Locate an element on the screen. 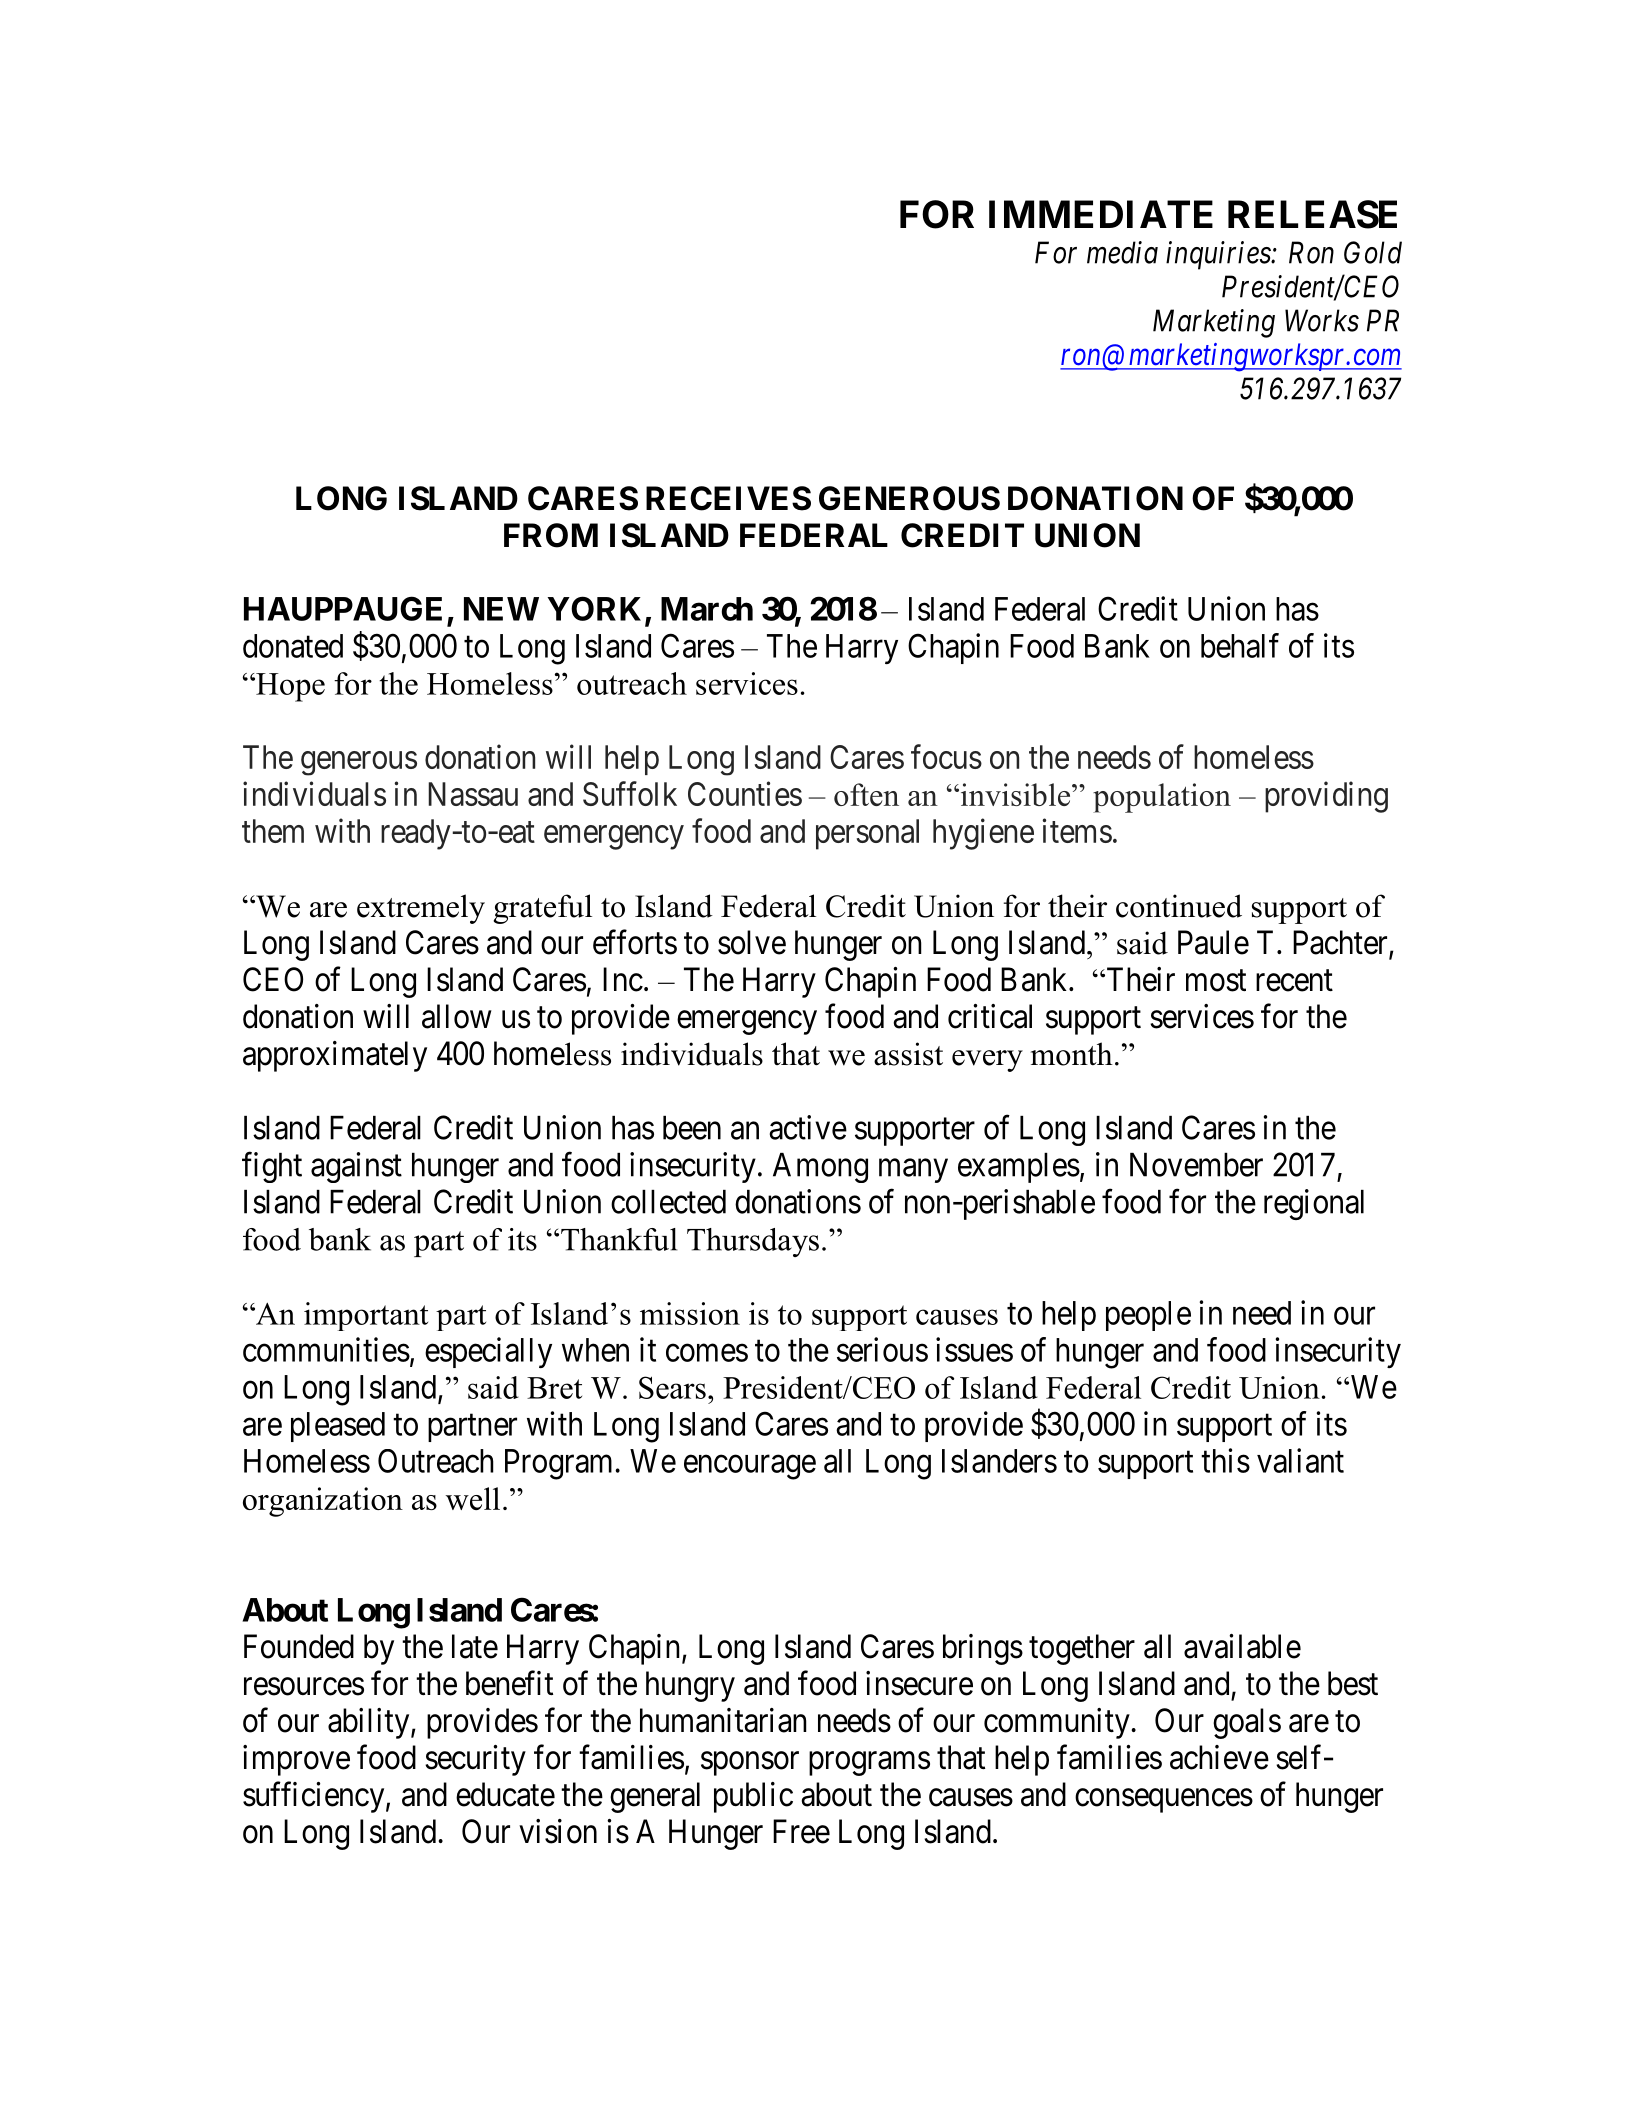 The height and width of the screenshot is (2126, 1643). Free is located at coordinates (801, 1831).
